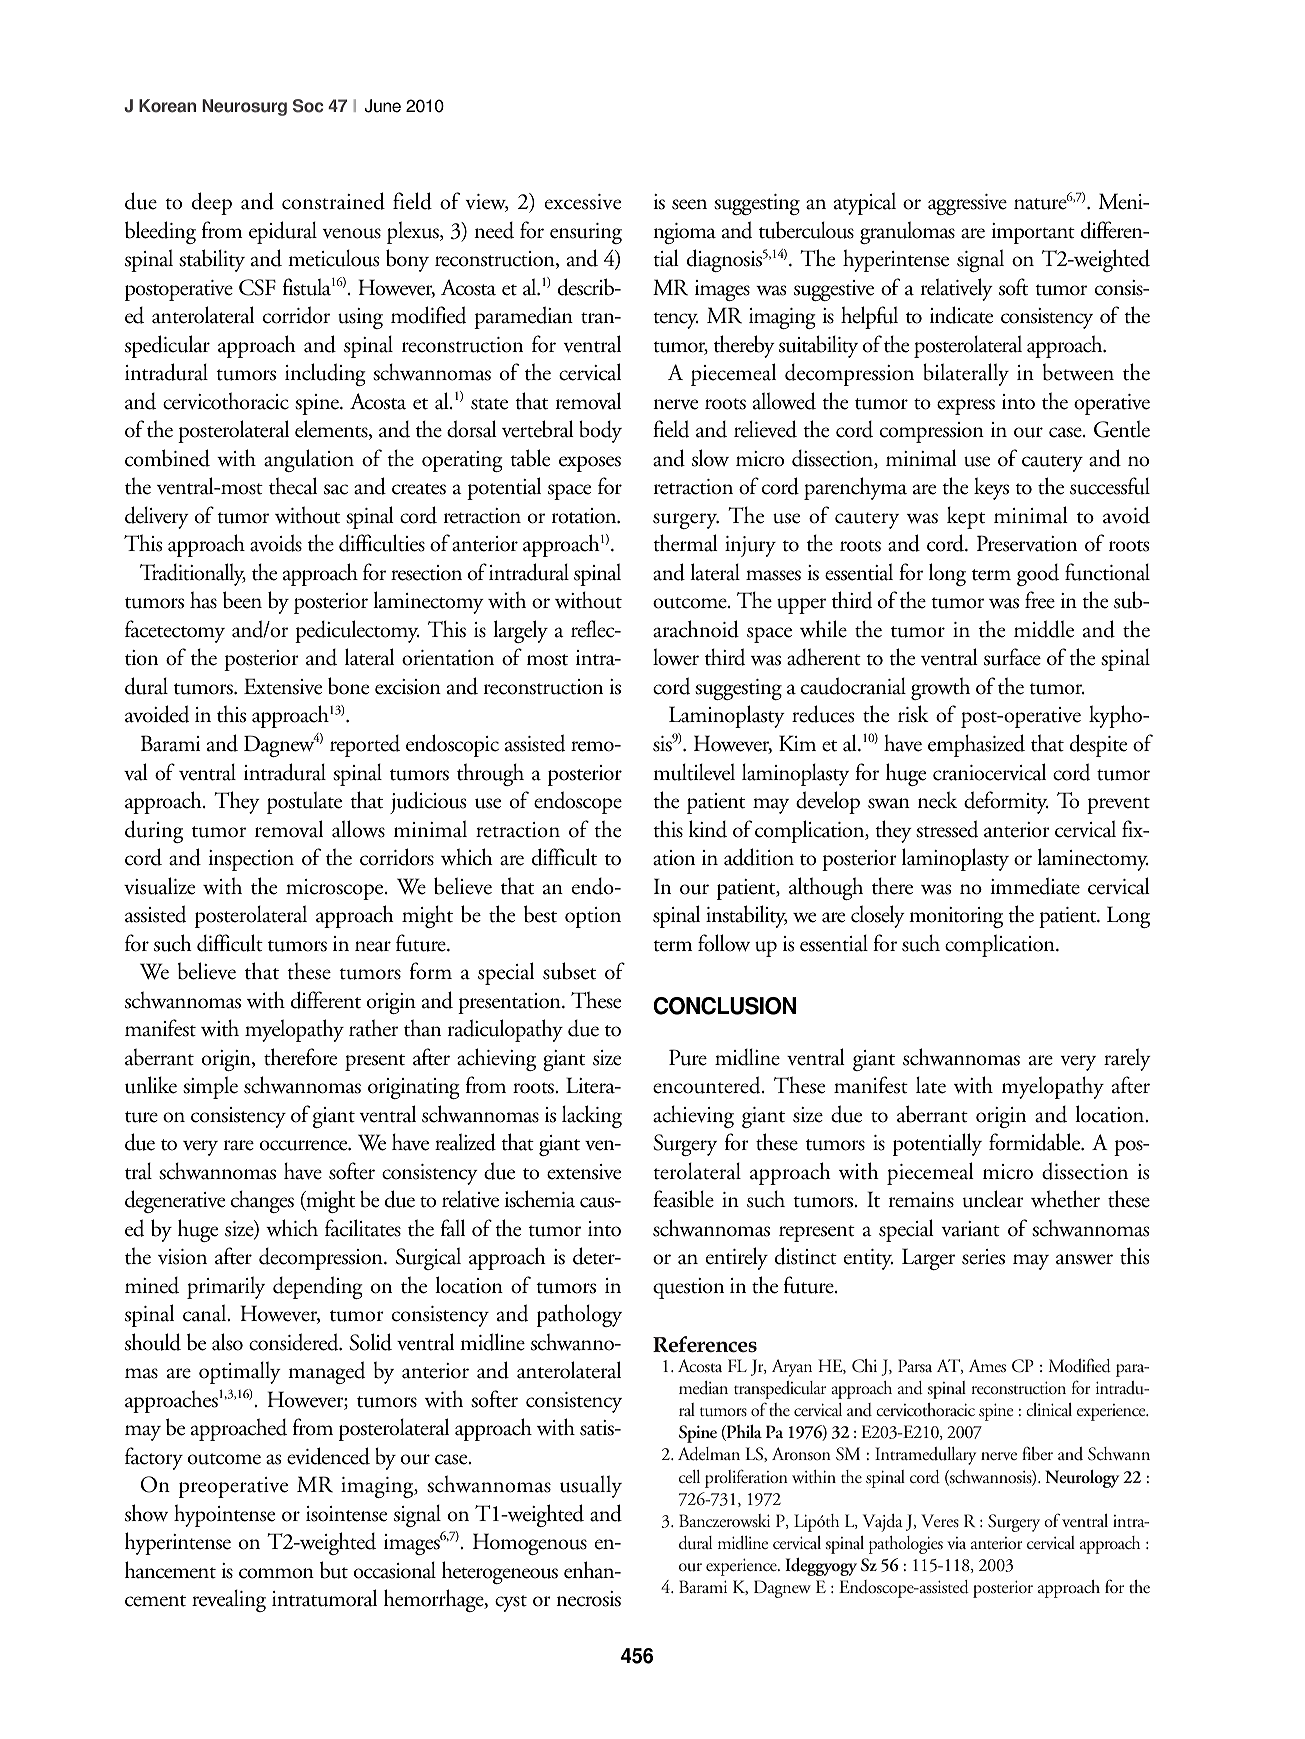 The width and height of the image is (1305, 1739). I want to click on excessive, so click(583, 202).
